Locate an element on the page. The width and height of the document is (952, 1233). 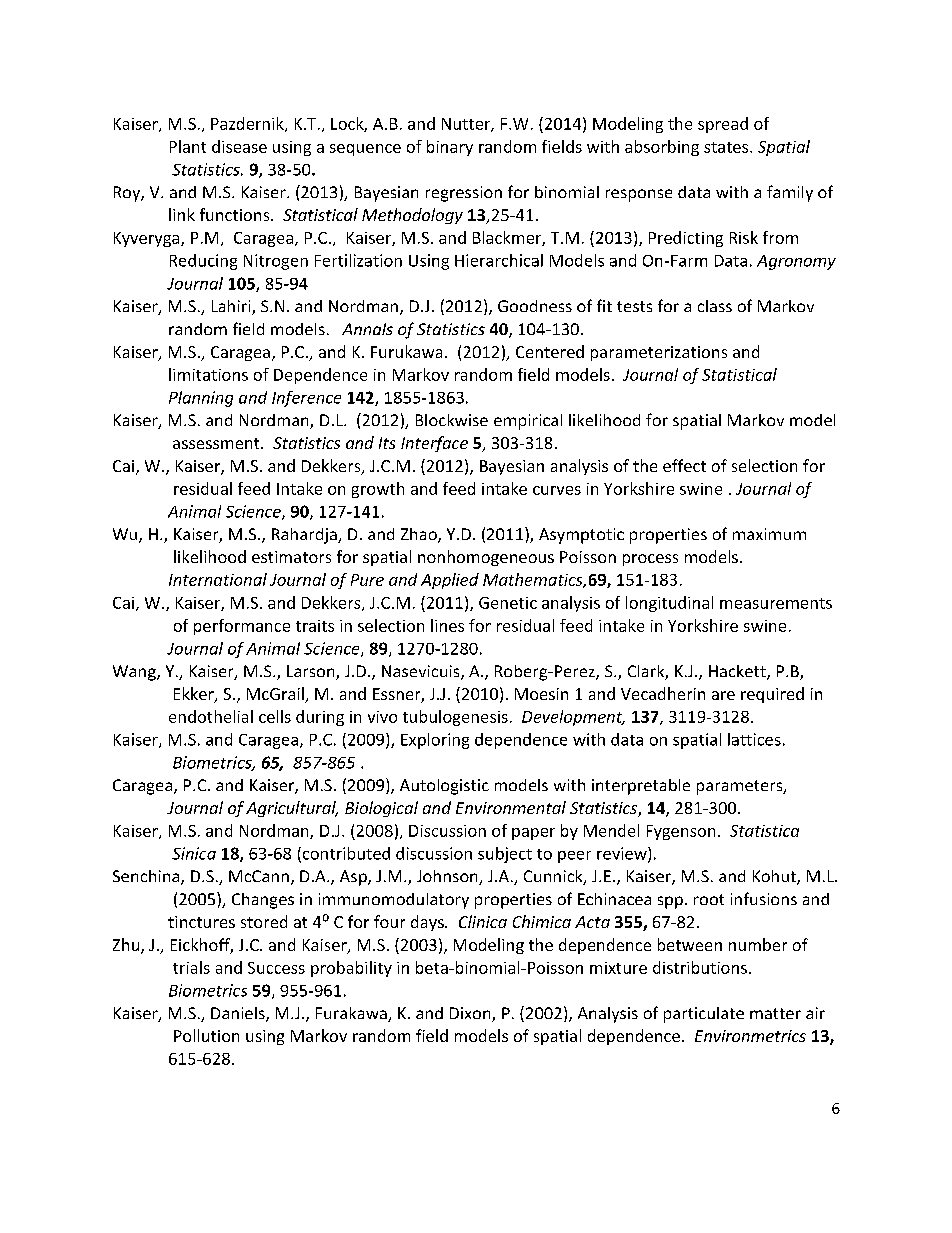
effect is located at coordinates (684, 465).
